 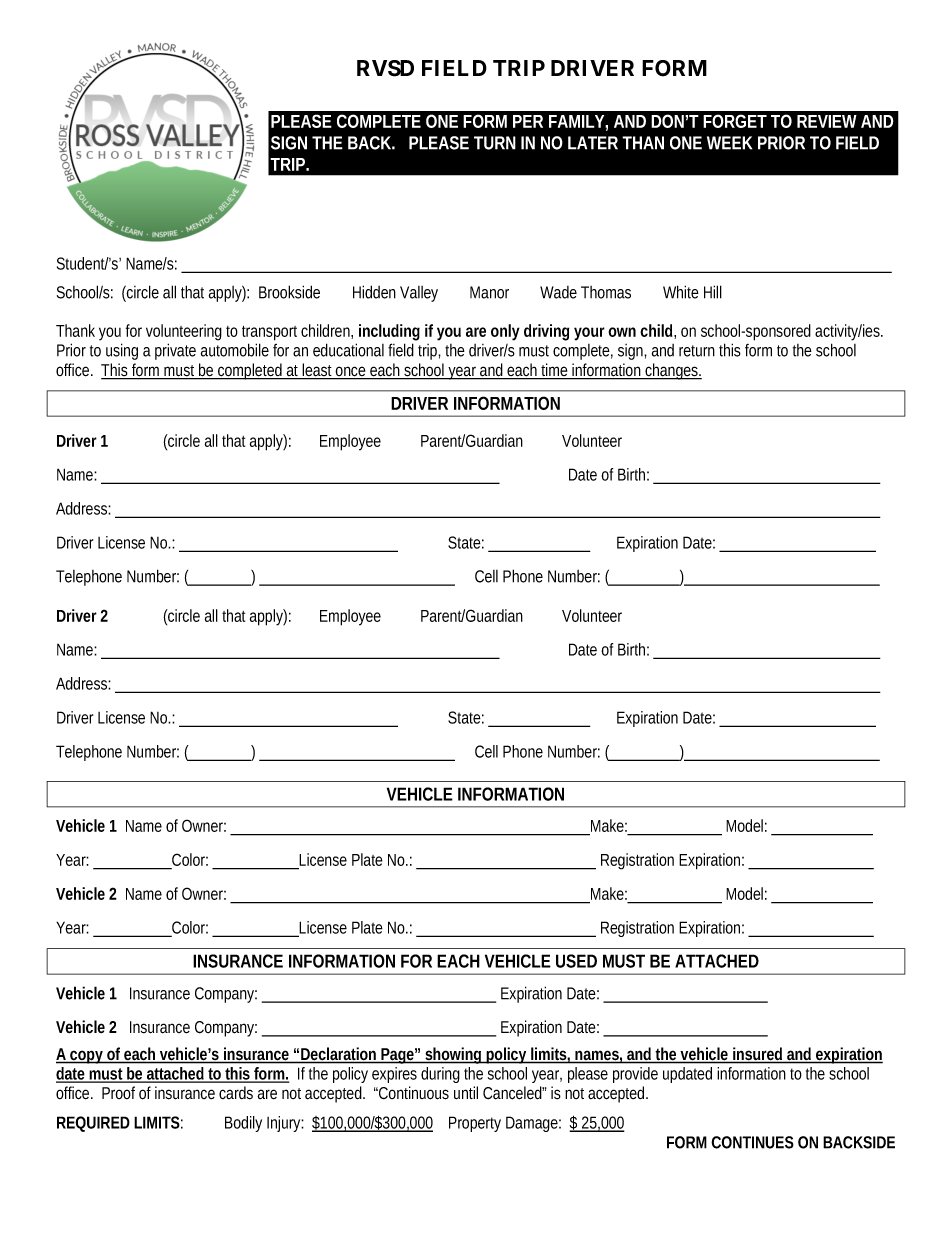 What do you see at coordinates (593, 143) in the screenshot?
I see `LATER` at bounding box center [593, 143].
